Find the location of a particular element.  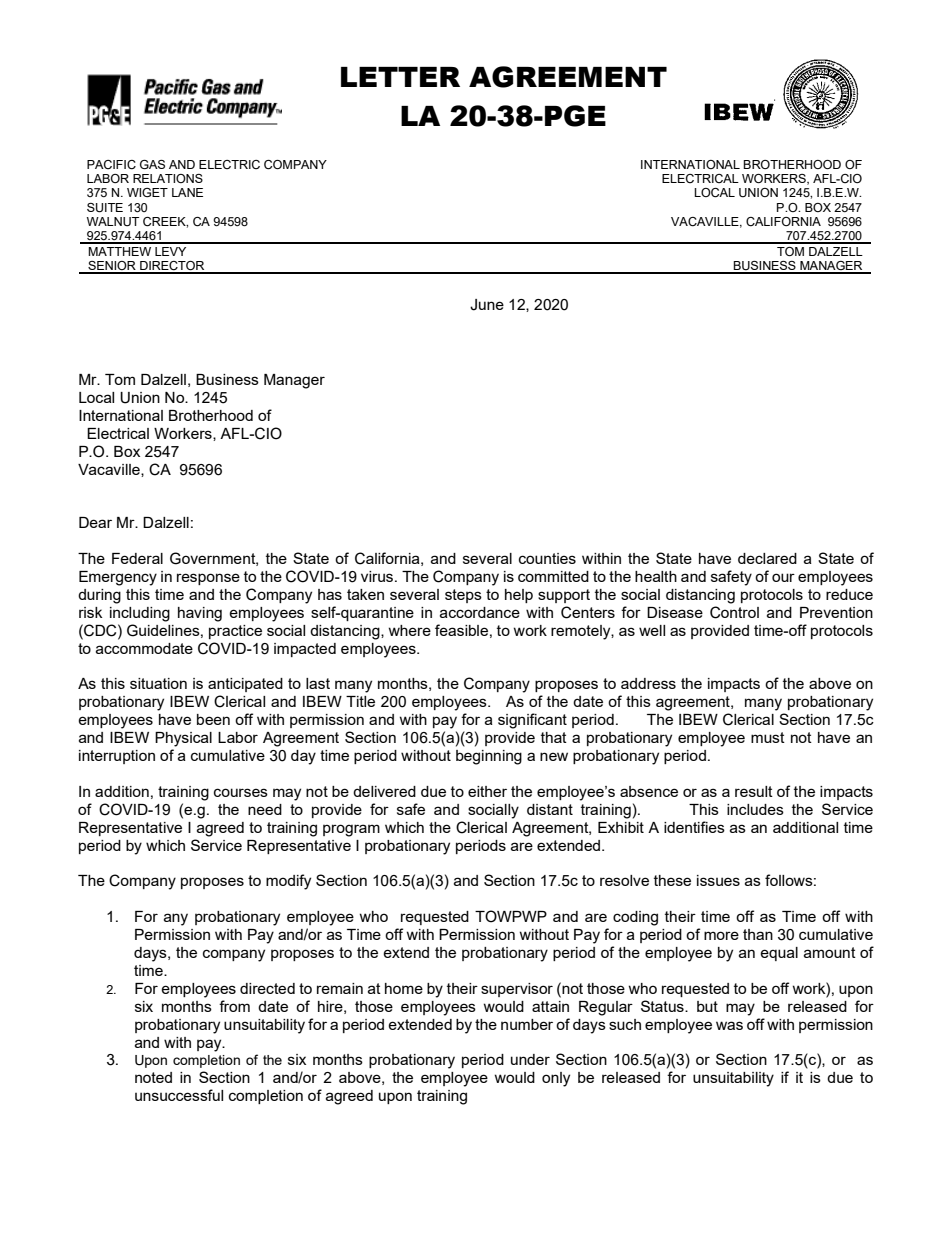

was is located at coordinates (729, 1025).
